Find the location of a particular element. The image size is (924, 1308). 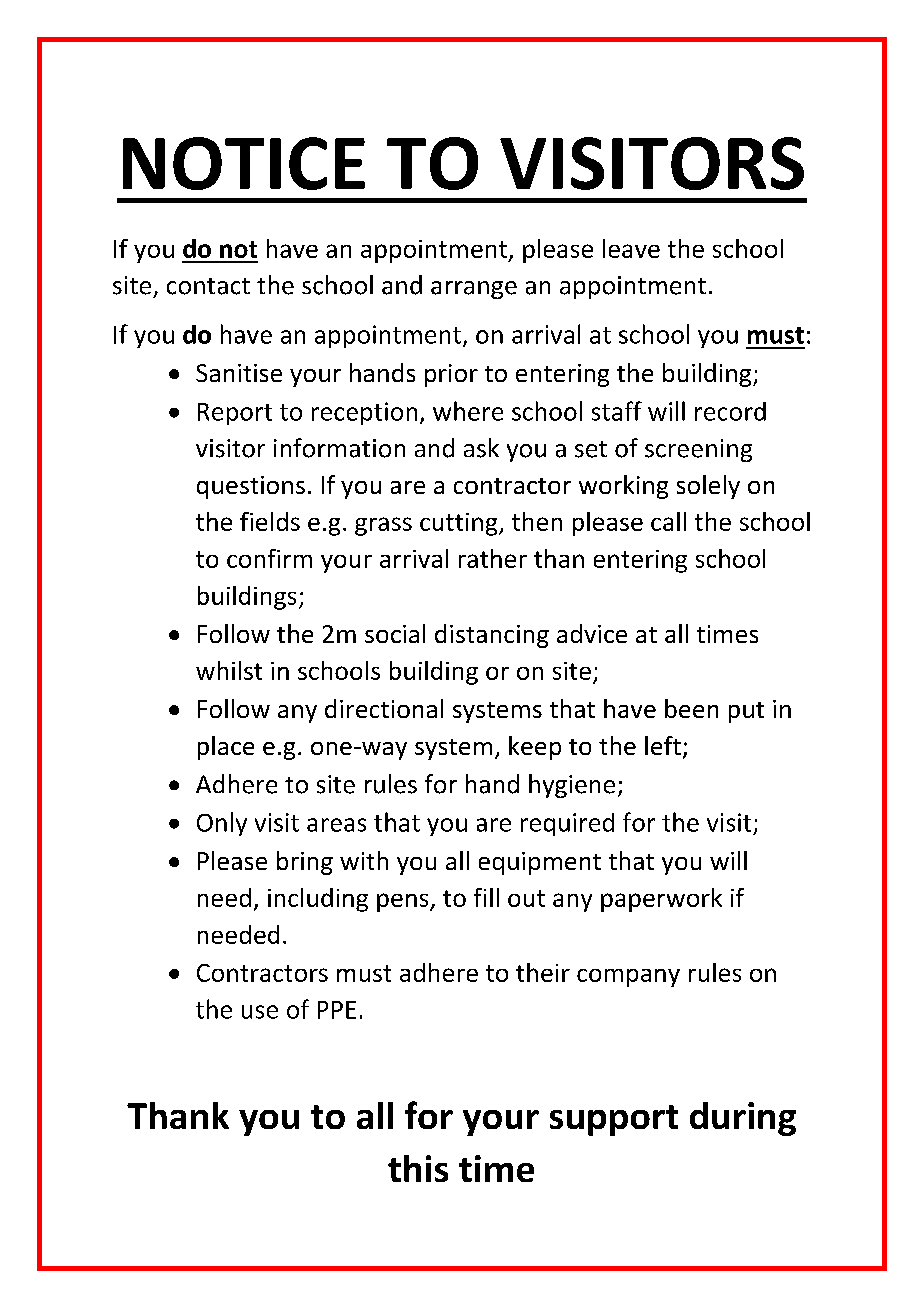

use is located at coordinates (260, 1012).
